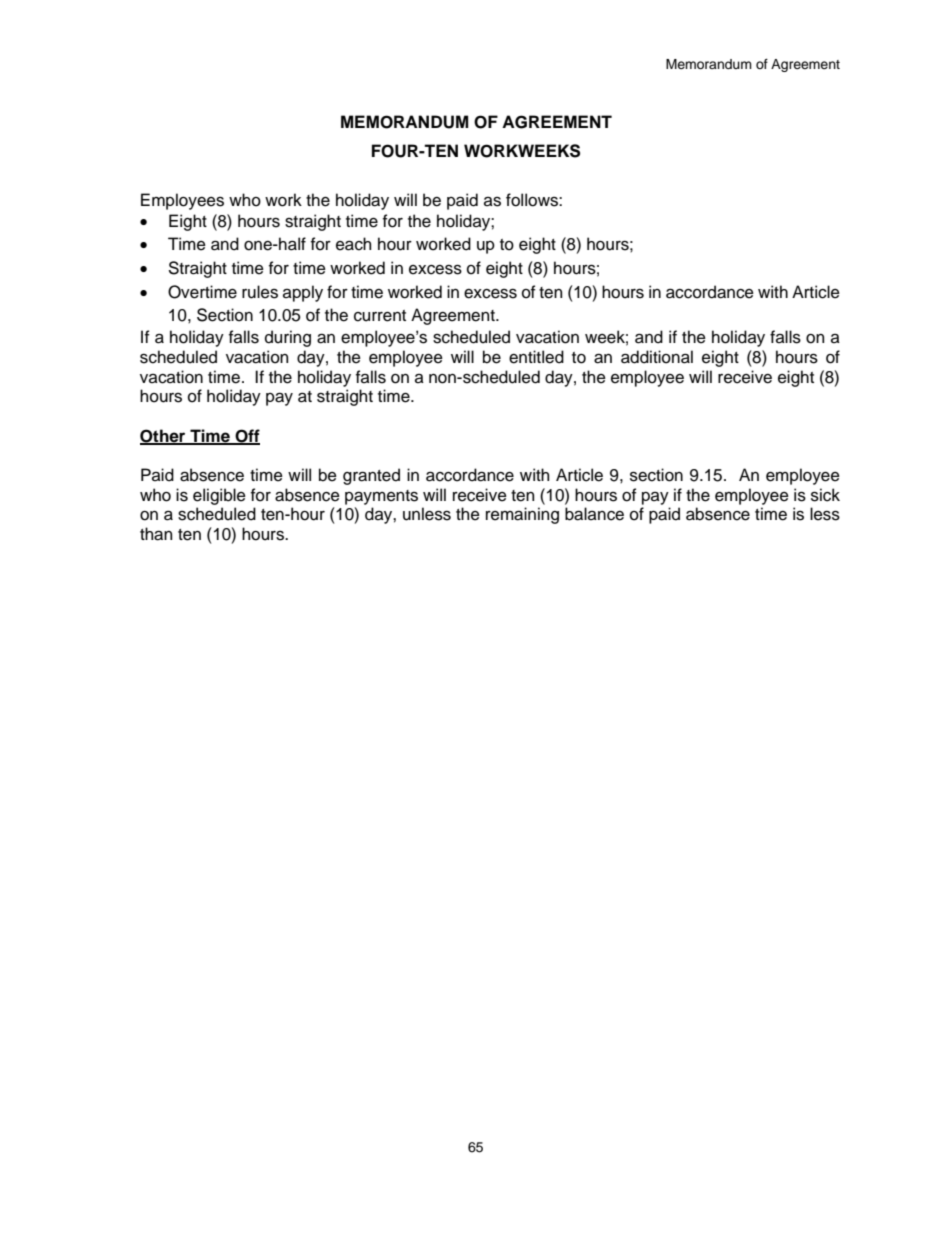 The width and height of the screenshot is (952, 1233). I want to click on each, so click(353, 244).
